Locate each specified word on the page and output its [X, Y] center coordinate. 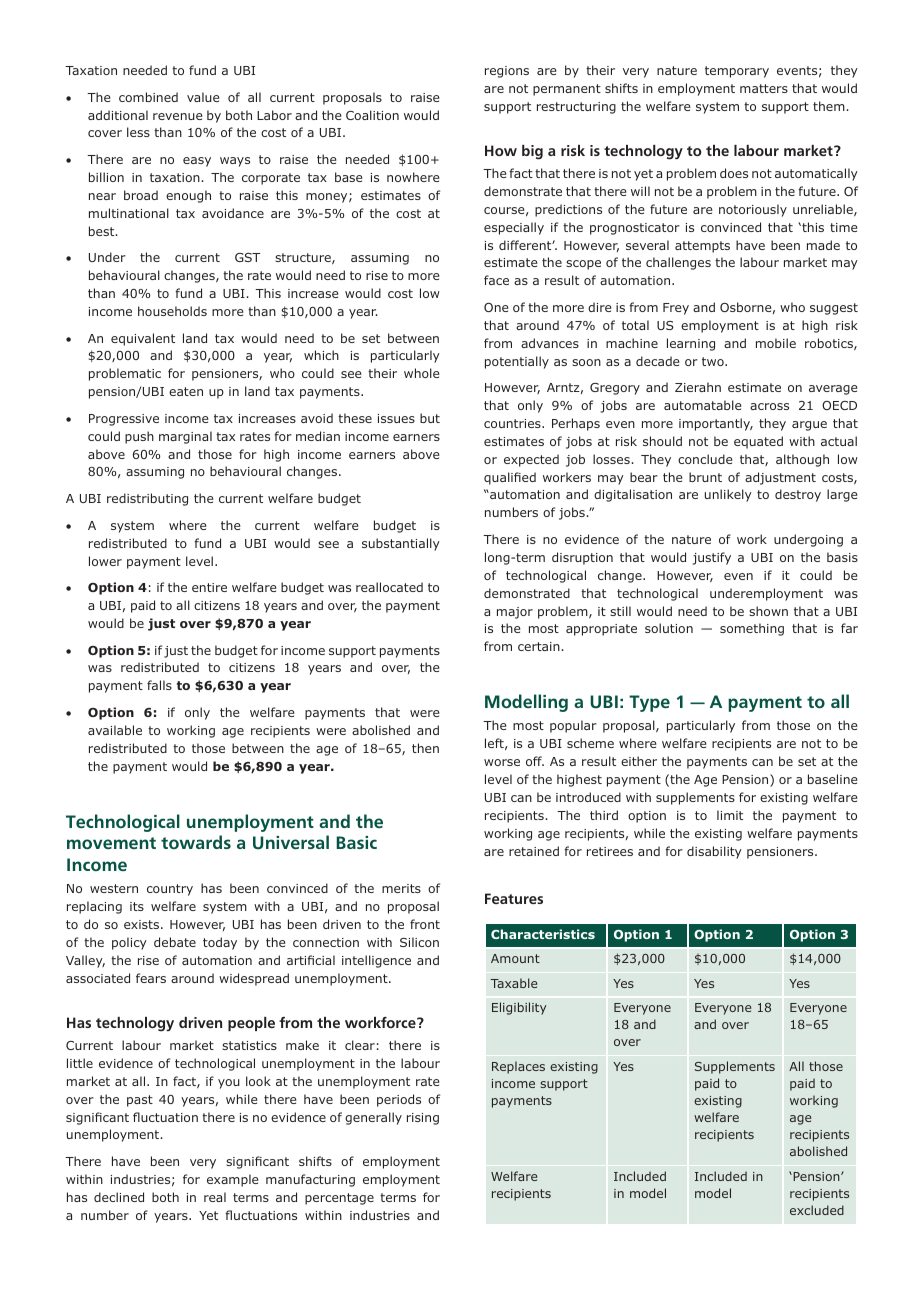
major [515, 613]
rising [423, 1119]
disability [714, 852]
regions [507, 72]
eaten [186, 391]
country [170, 890]
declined [119, 1197]
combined [148, 97]
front [425, 924]
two [714, 361]
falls [159, 685]
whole [421, 373]
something [752, 629]
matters [764, 88]
